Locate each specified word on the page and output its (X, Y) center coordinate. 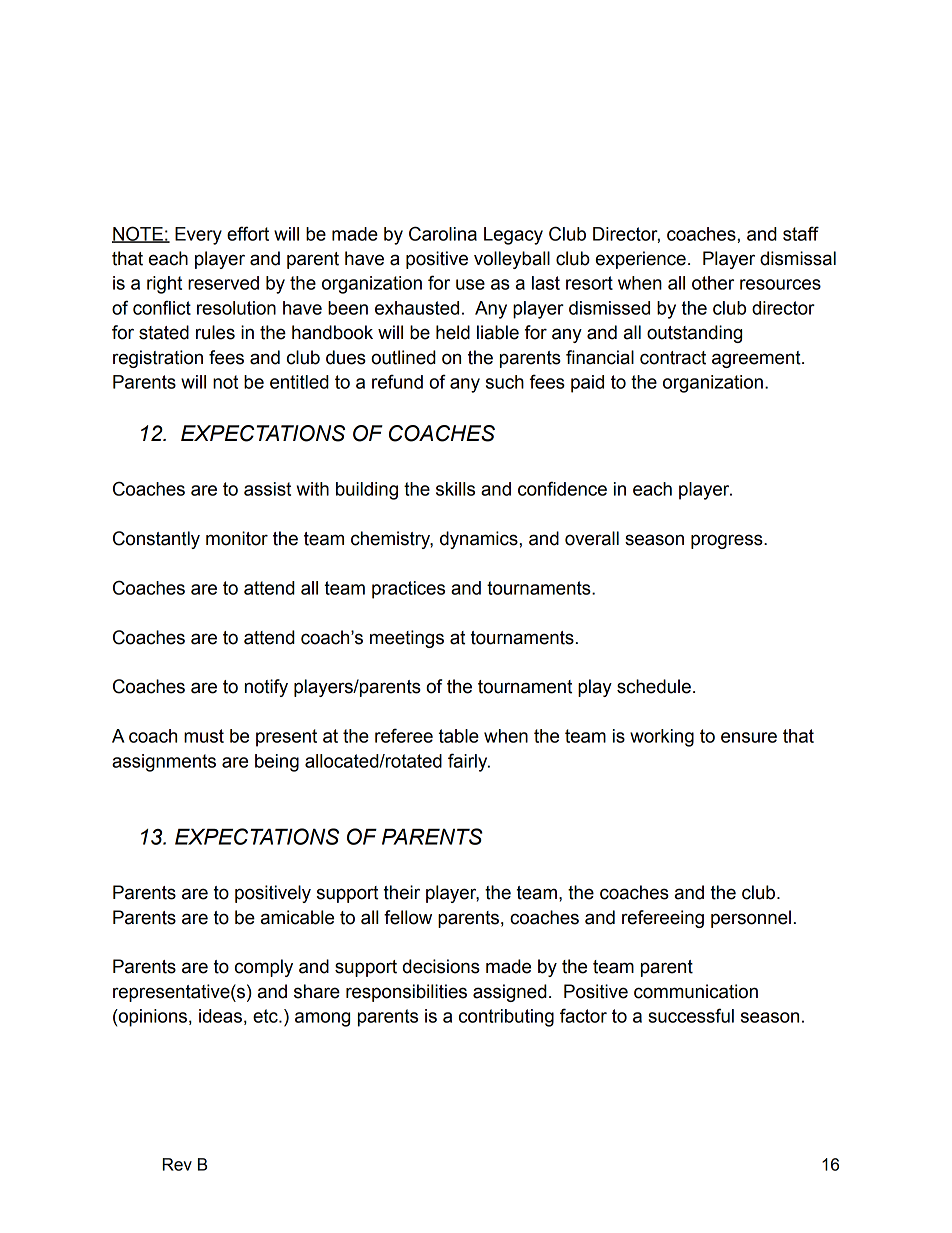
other (713, 283)
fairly (469, 762)
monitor (237, 538)
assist (267, 489)
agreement (757, 359)
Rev (177, 1164)
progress (728, 541)
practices (408, 590)
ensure (749, 737)
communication (696, 991)
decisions (441, 966)
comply (264, 968)
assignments (164, 763)
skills (455, 489)
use (470, 284)
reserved (223, 283)
